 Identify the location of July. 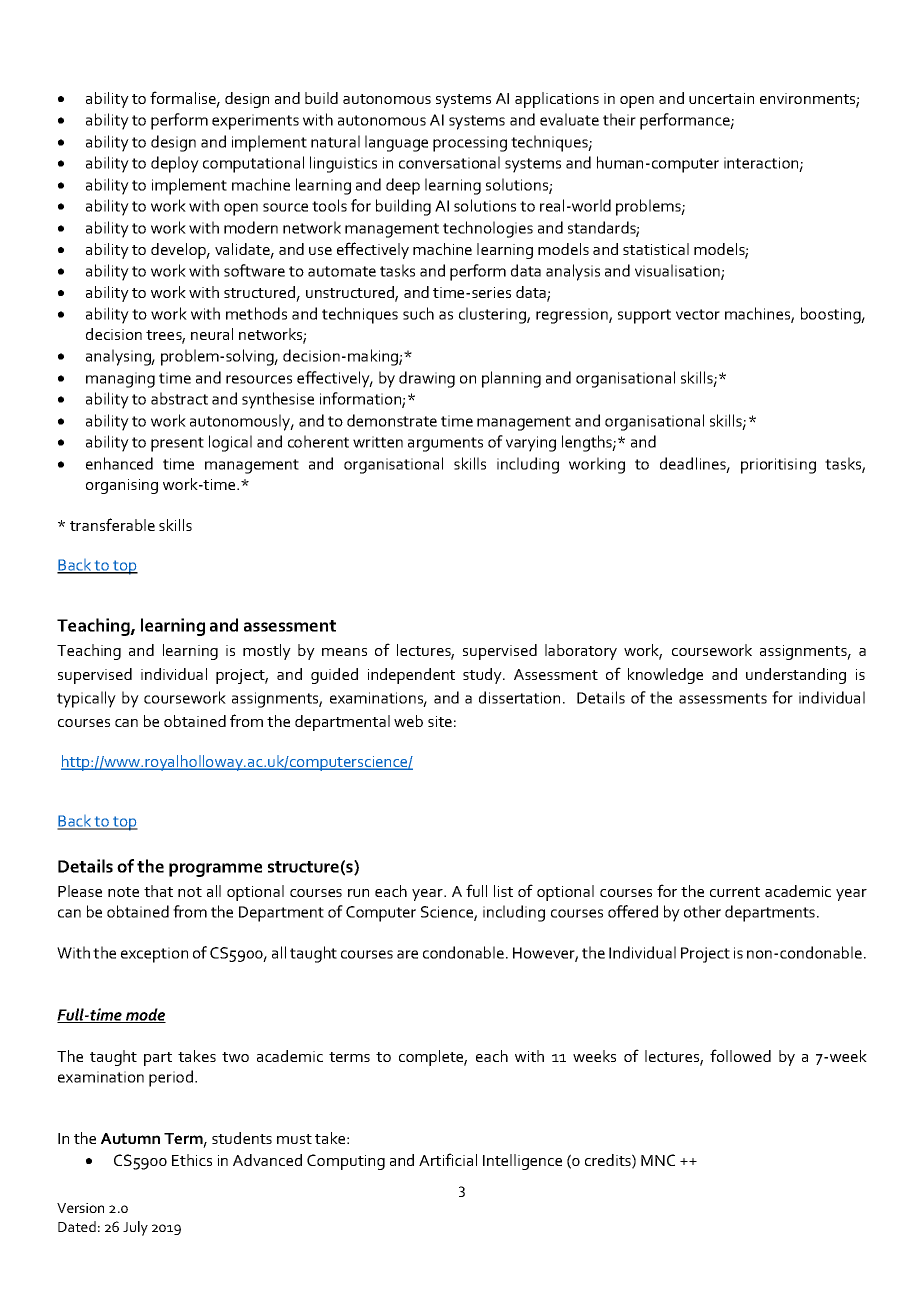
(135, 1228).
